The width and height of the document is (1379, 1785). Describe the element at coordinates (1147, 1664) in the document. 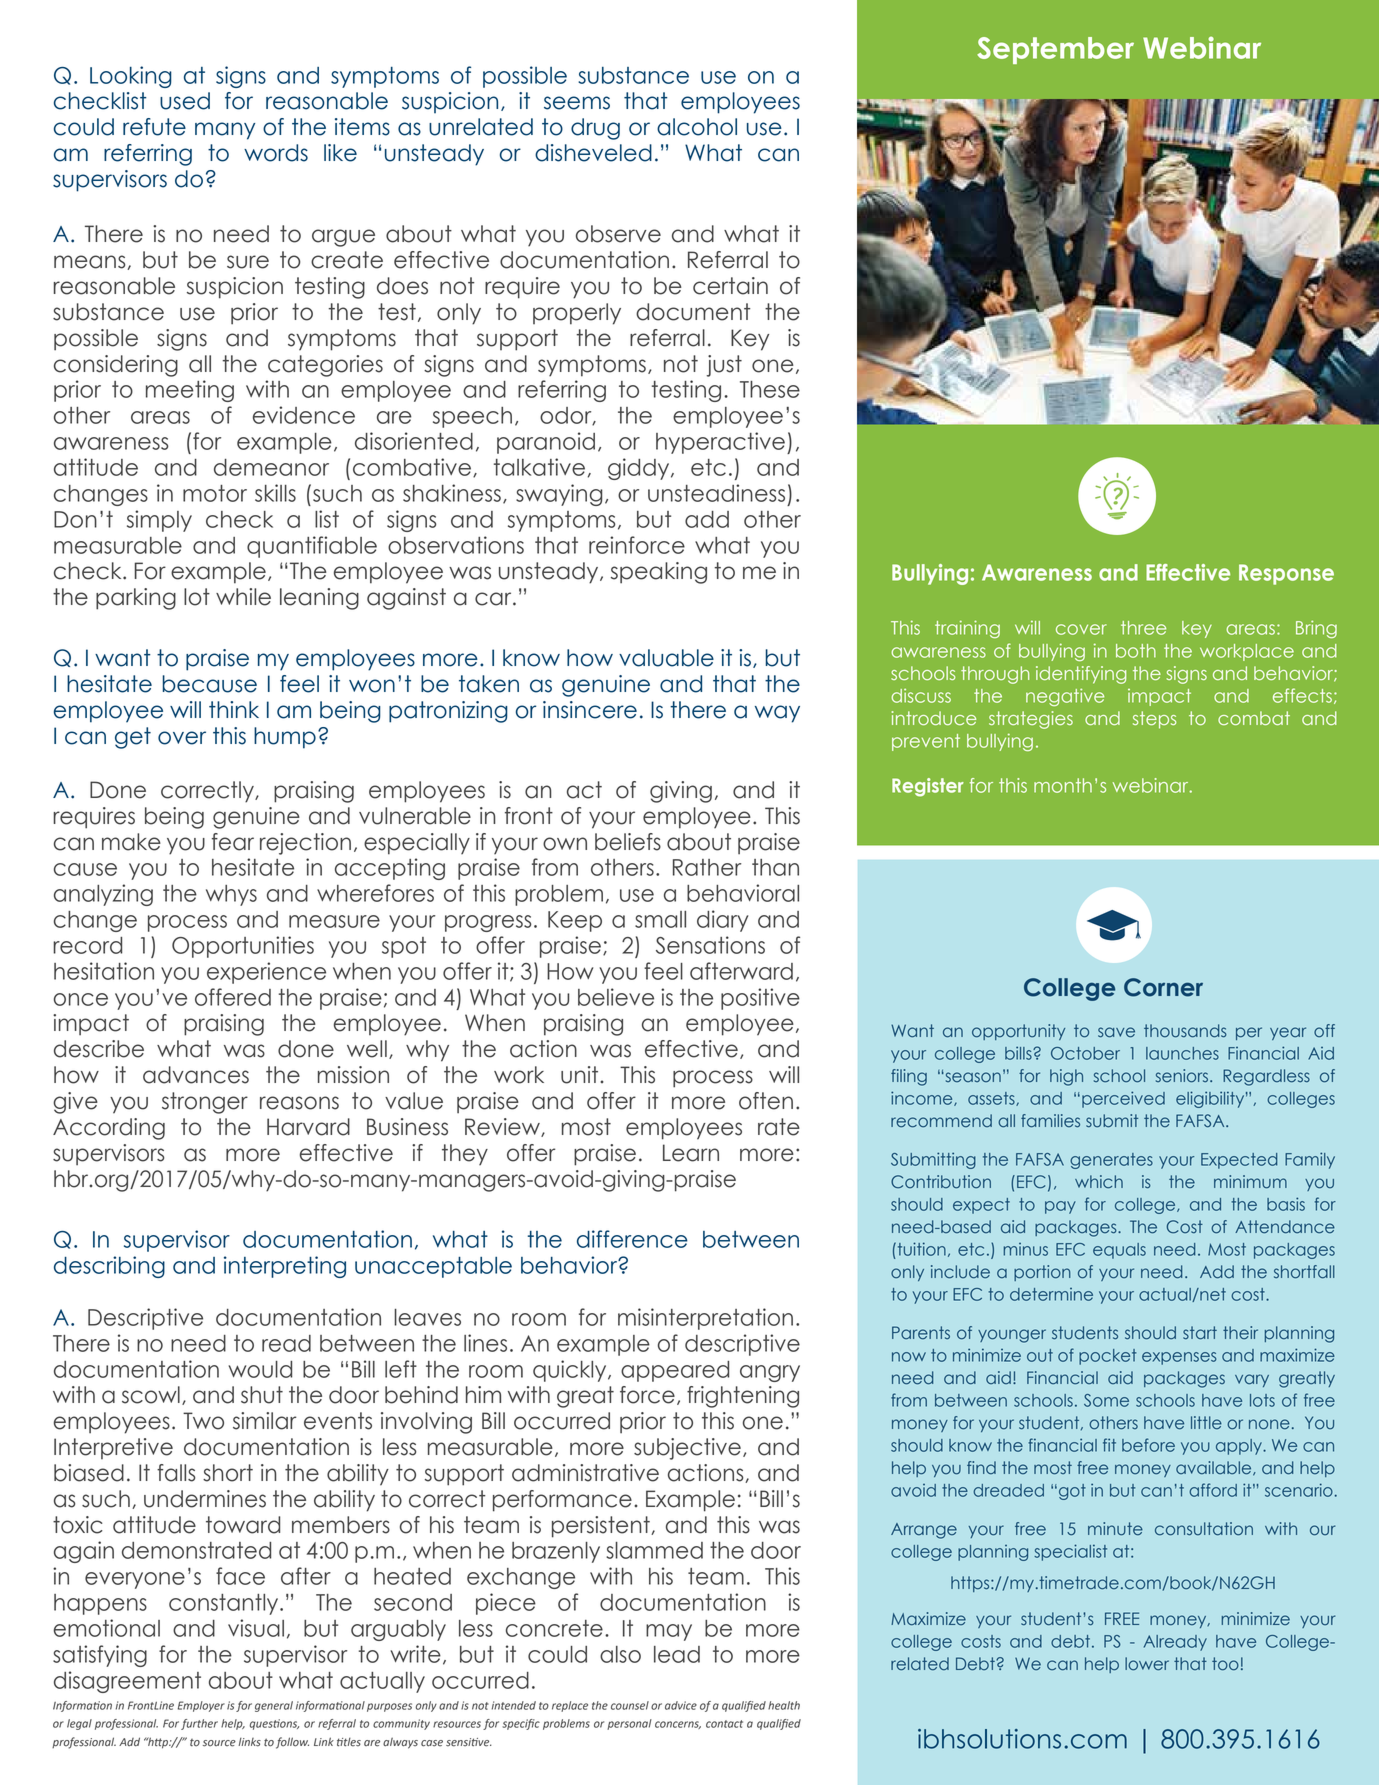

I see `lower` at that location.
